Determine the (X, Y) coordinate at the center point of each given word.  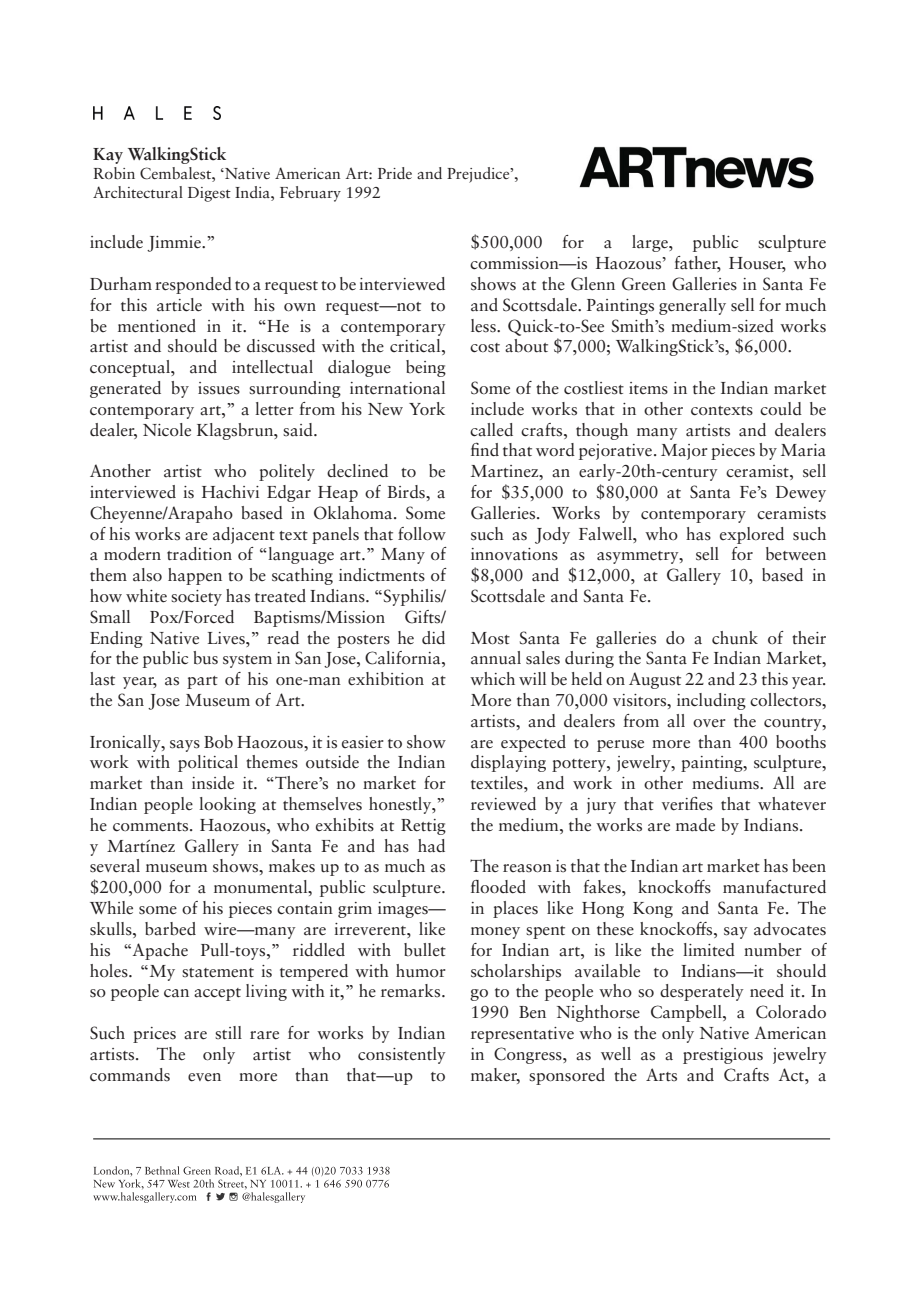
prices (154, 1035)
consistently (402, 1055)
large (651, 243)
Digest (209, 194)
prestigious (723, 1056)
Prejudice (479, 175)
